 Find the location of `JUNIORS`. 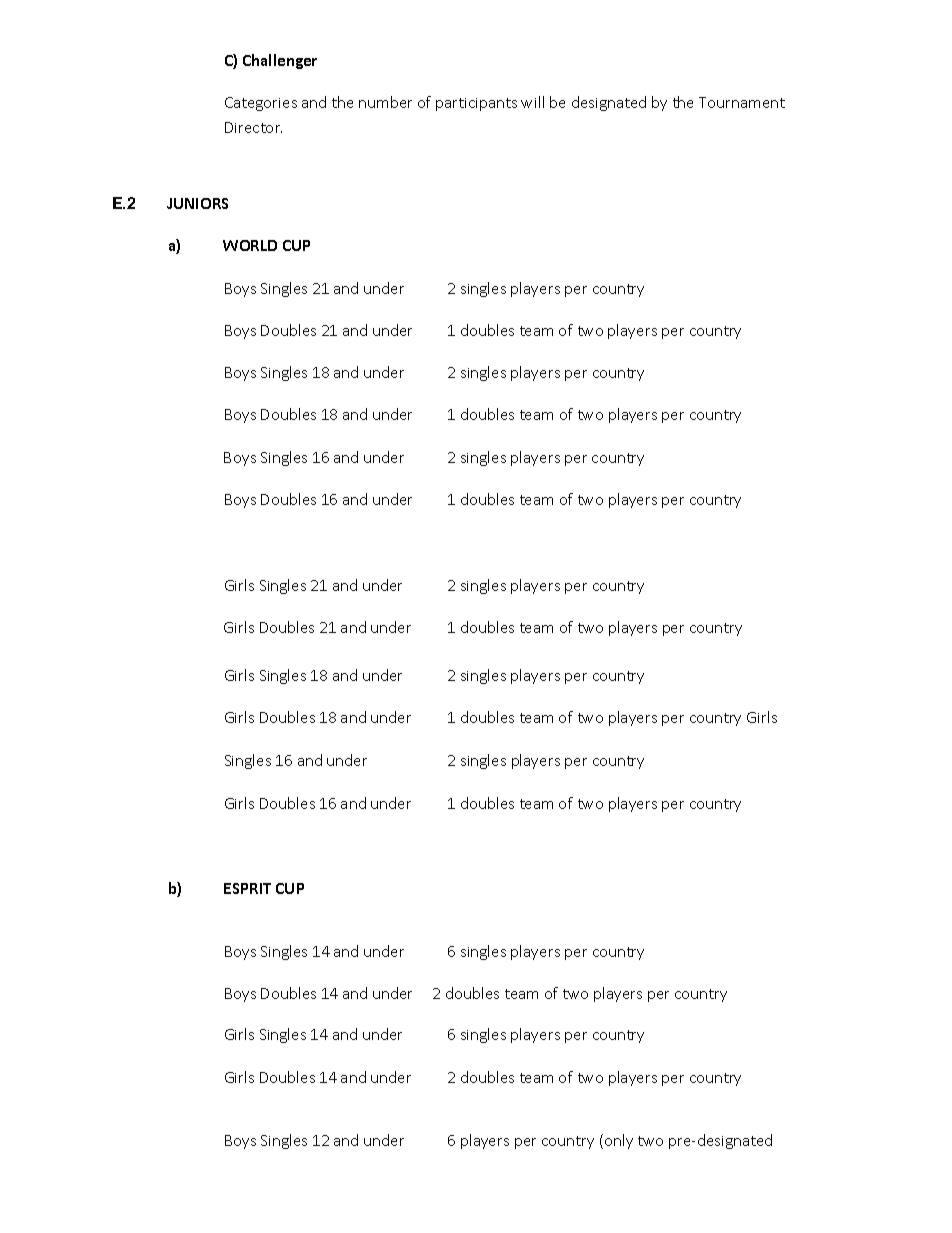

JUNIORS is located at coordinates (197, 203).
